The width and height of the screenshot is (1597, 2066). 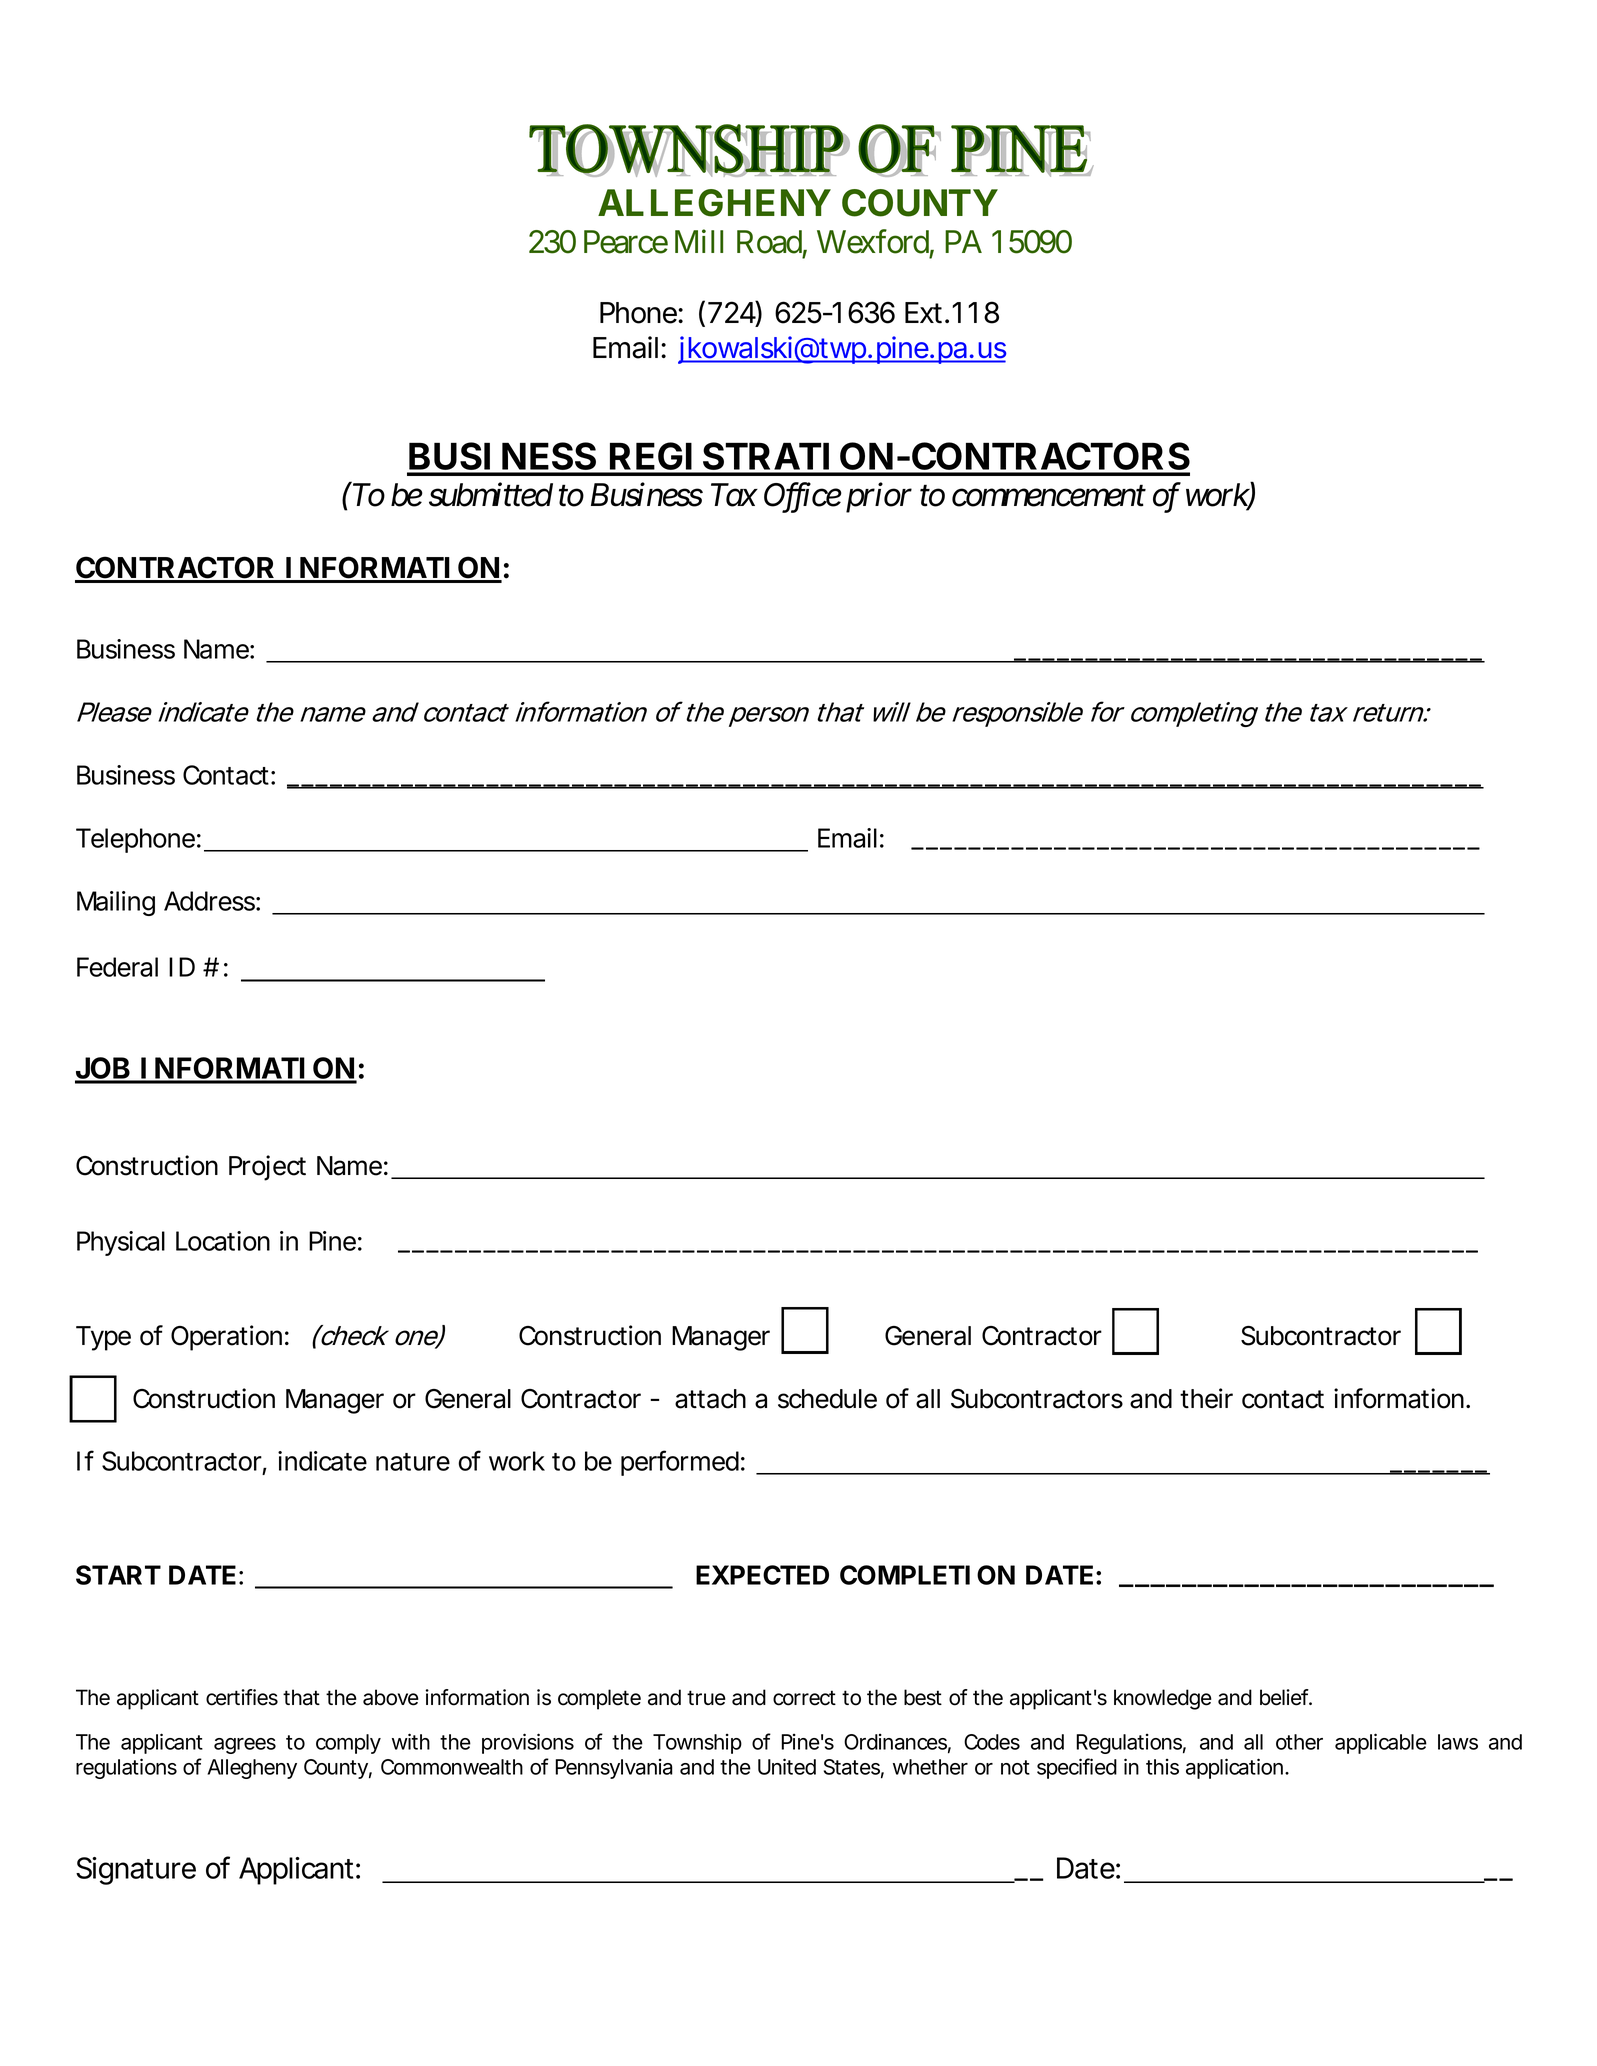 I want to click on Mailing, so click(x=116, y=903).
